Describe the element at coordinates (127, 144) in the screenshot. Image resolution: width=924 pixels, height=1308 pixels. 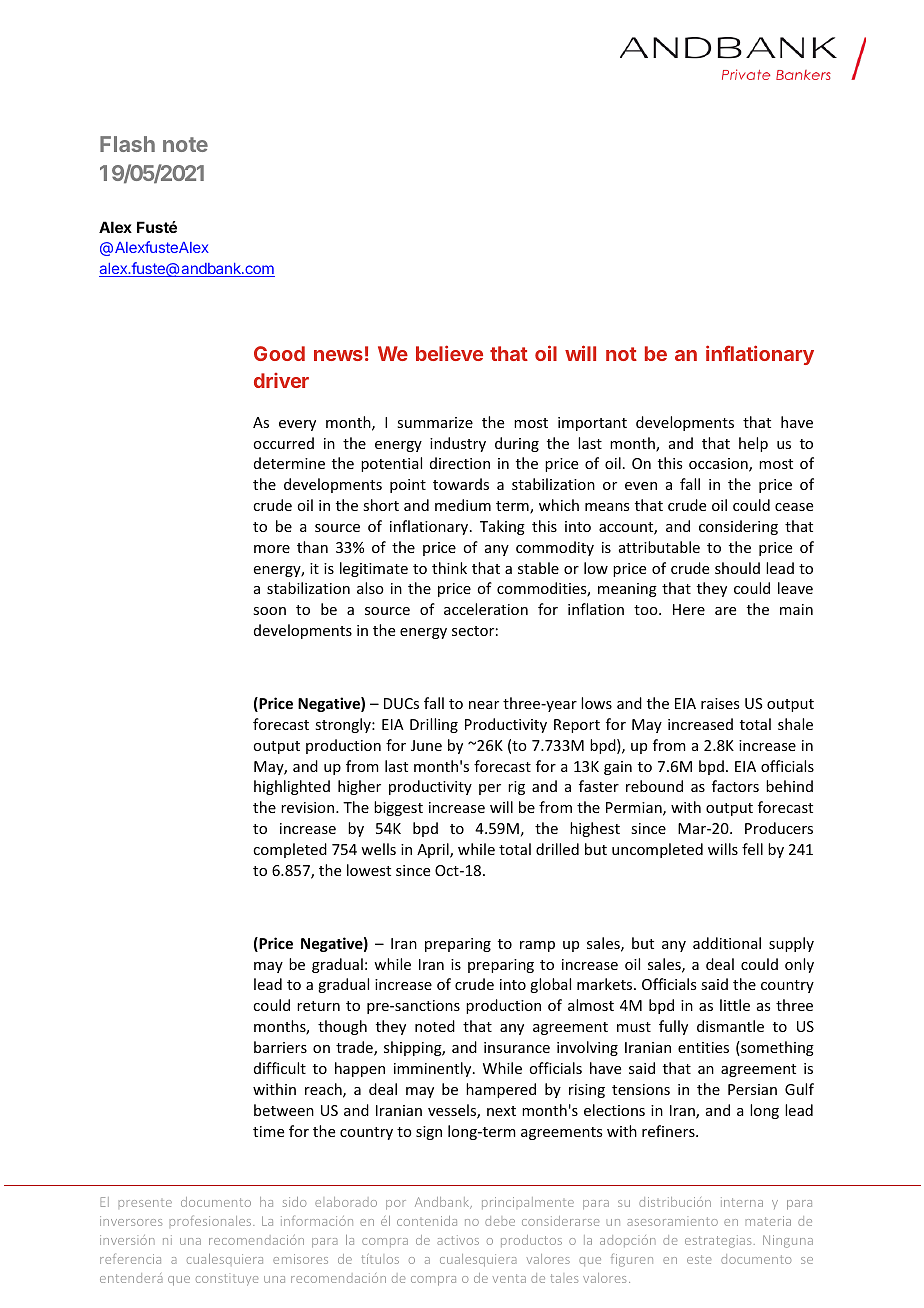
I see `Flash` at that location.
